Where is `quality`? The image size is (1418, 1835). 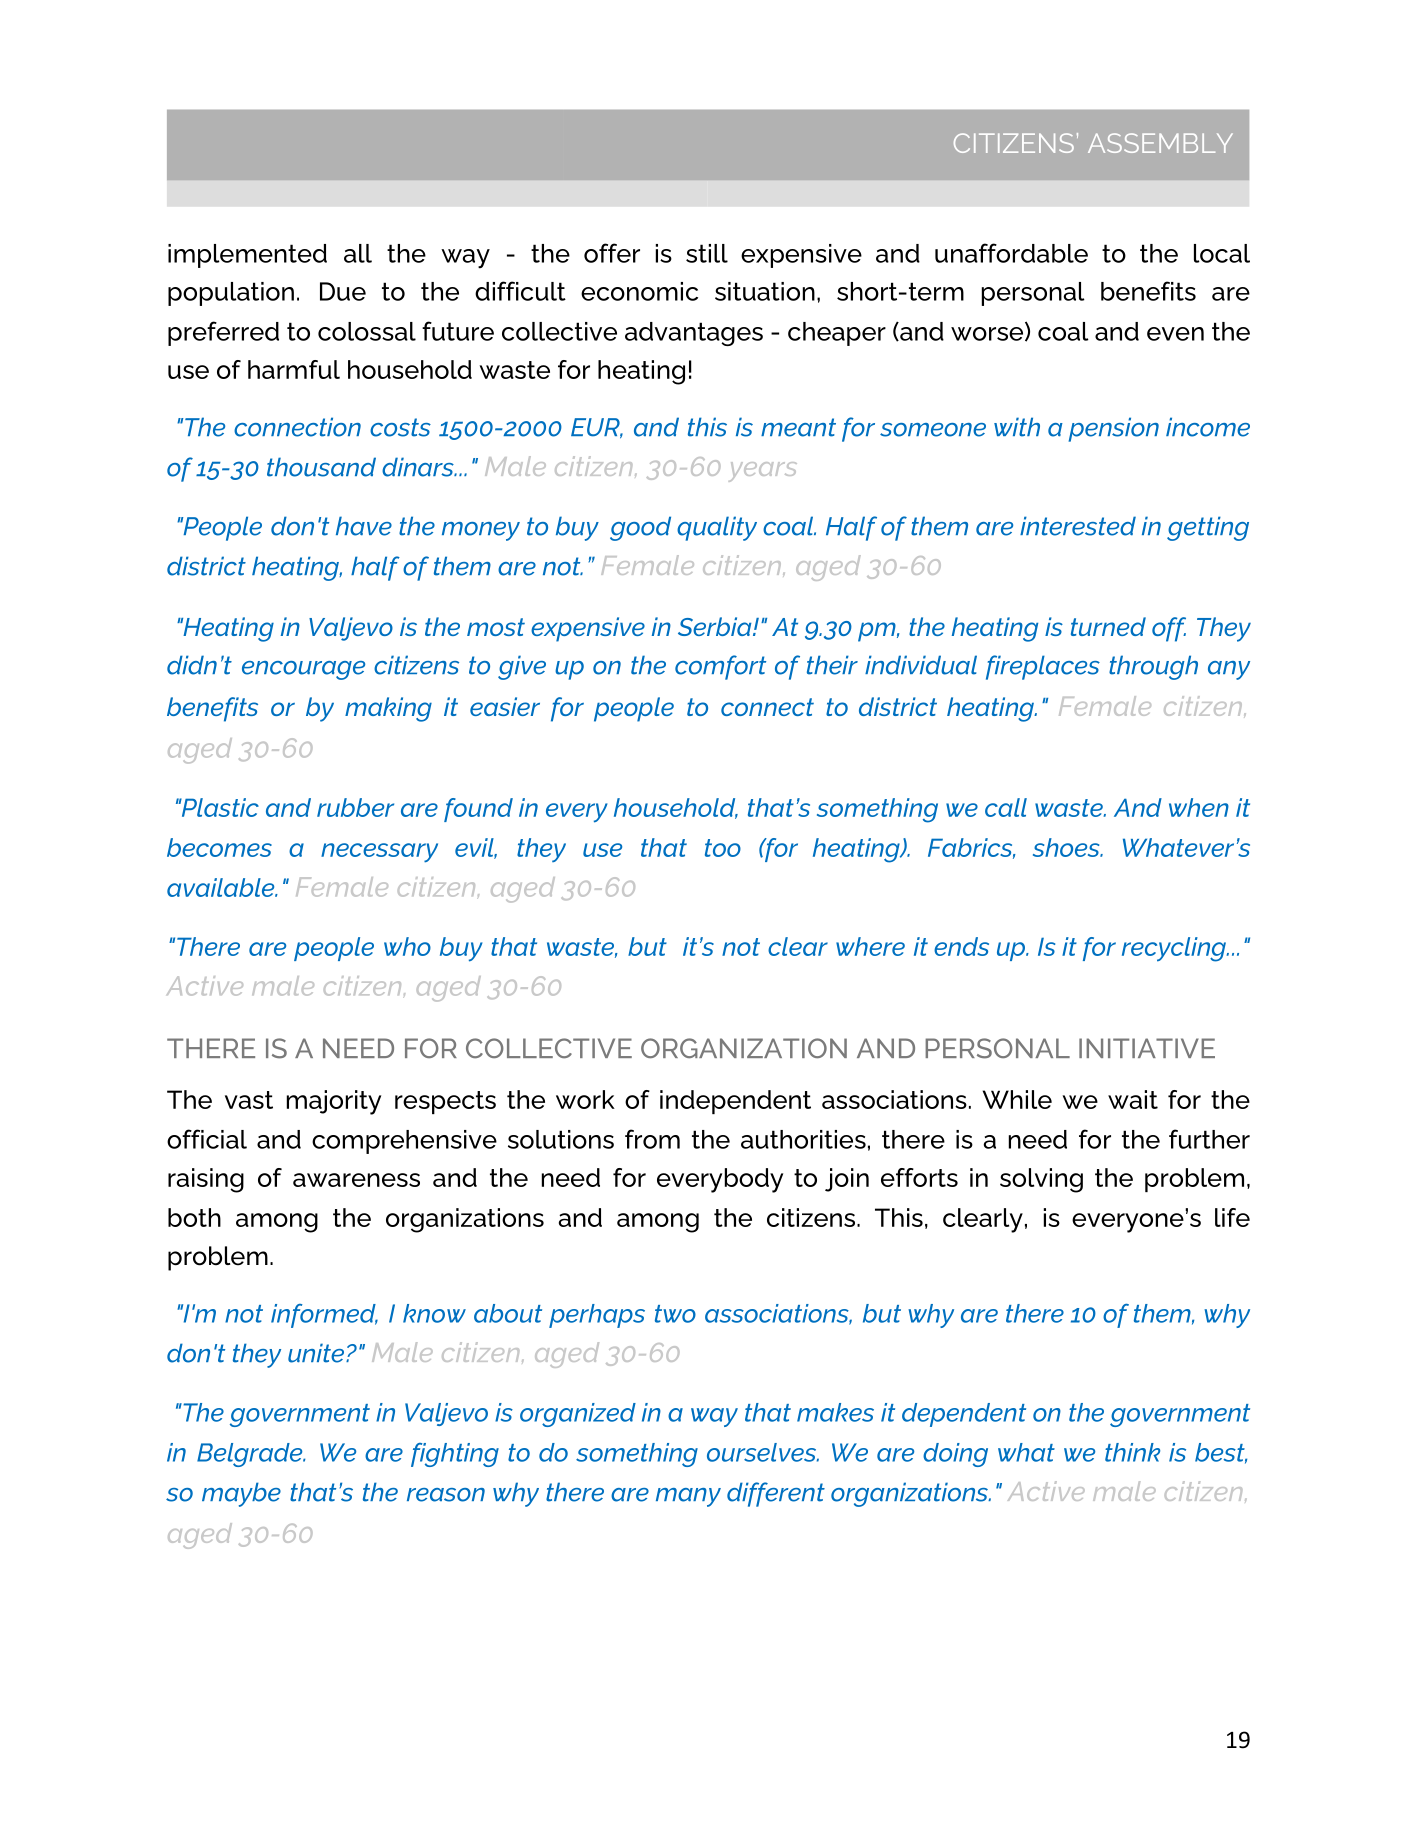 quality is located at coordinates (717, 528).
